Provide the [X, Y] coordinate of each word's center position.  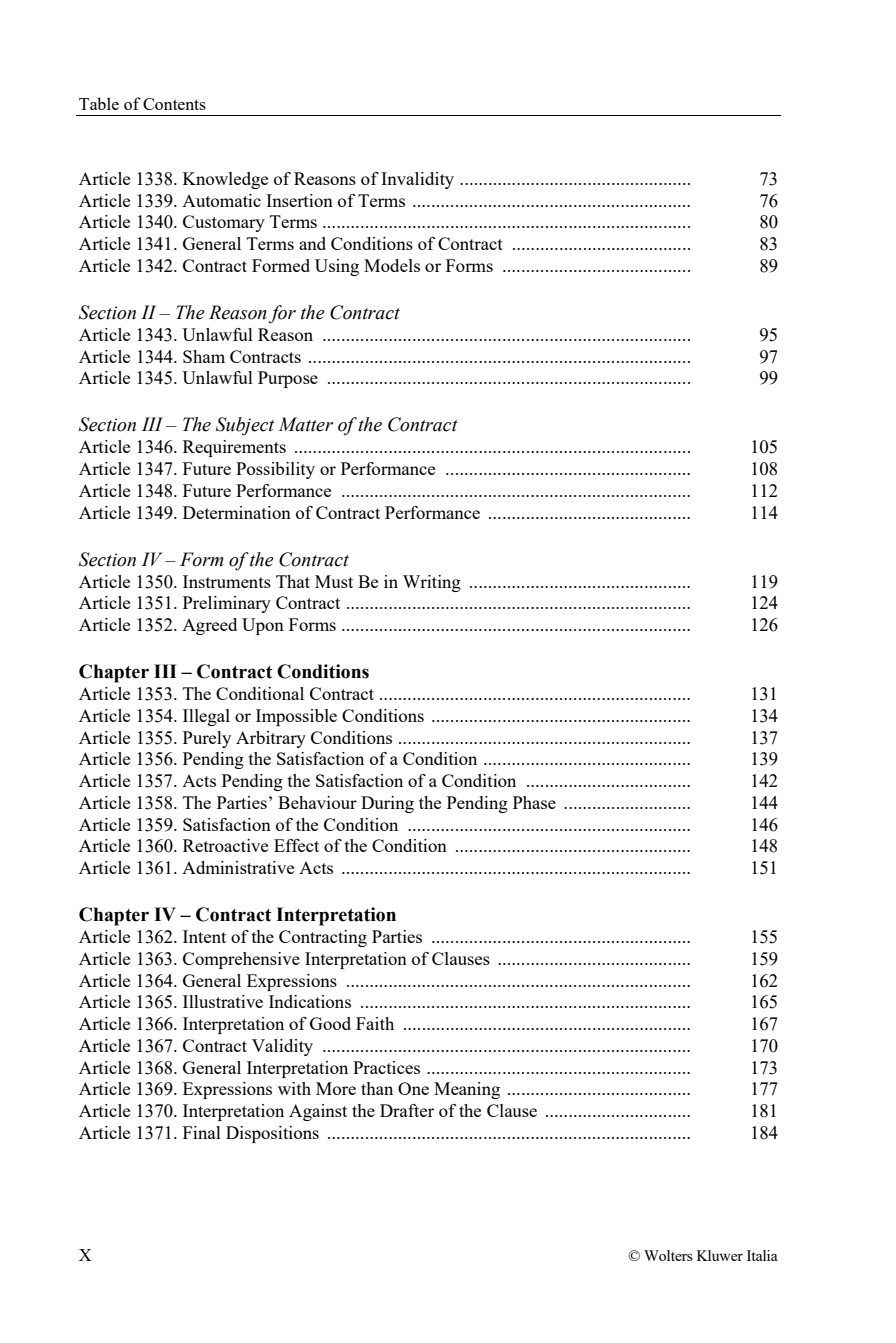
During [387, 804]
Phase [534, 802]
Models [392, 265]
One [413, 1088]
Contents [174, 104]
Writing [432, 583]
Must [334, 581]
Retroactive [225, 845]
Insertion [299, 200]
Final [202, 1132]
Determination [237, 512]
